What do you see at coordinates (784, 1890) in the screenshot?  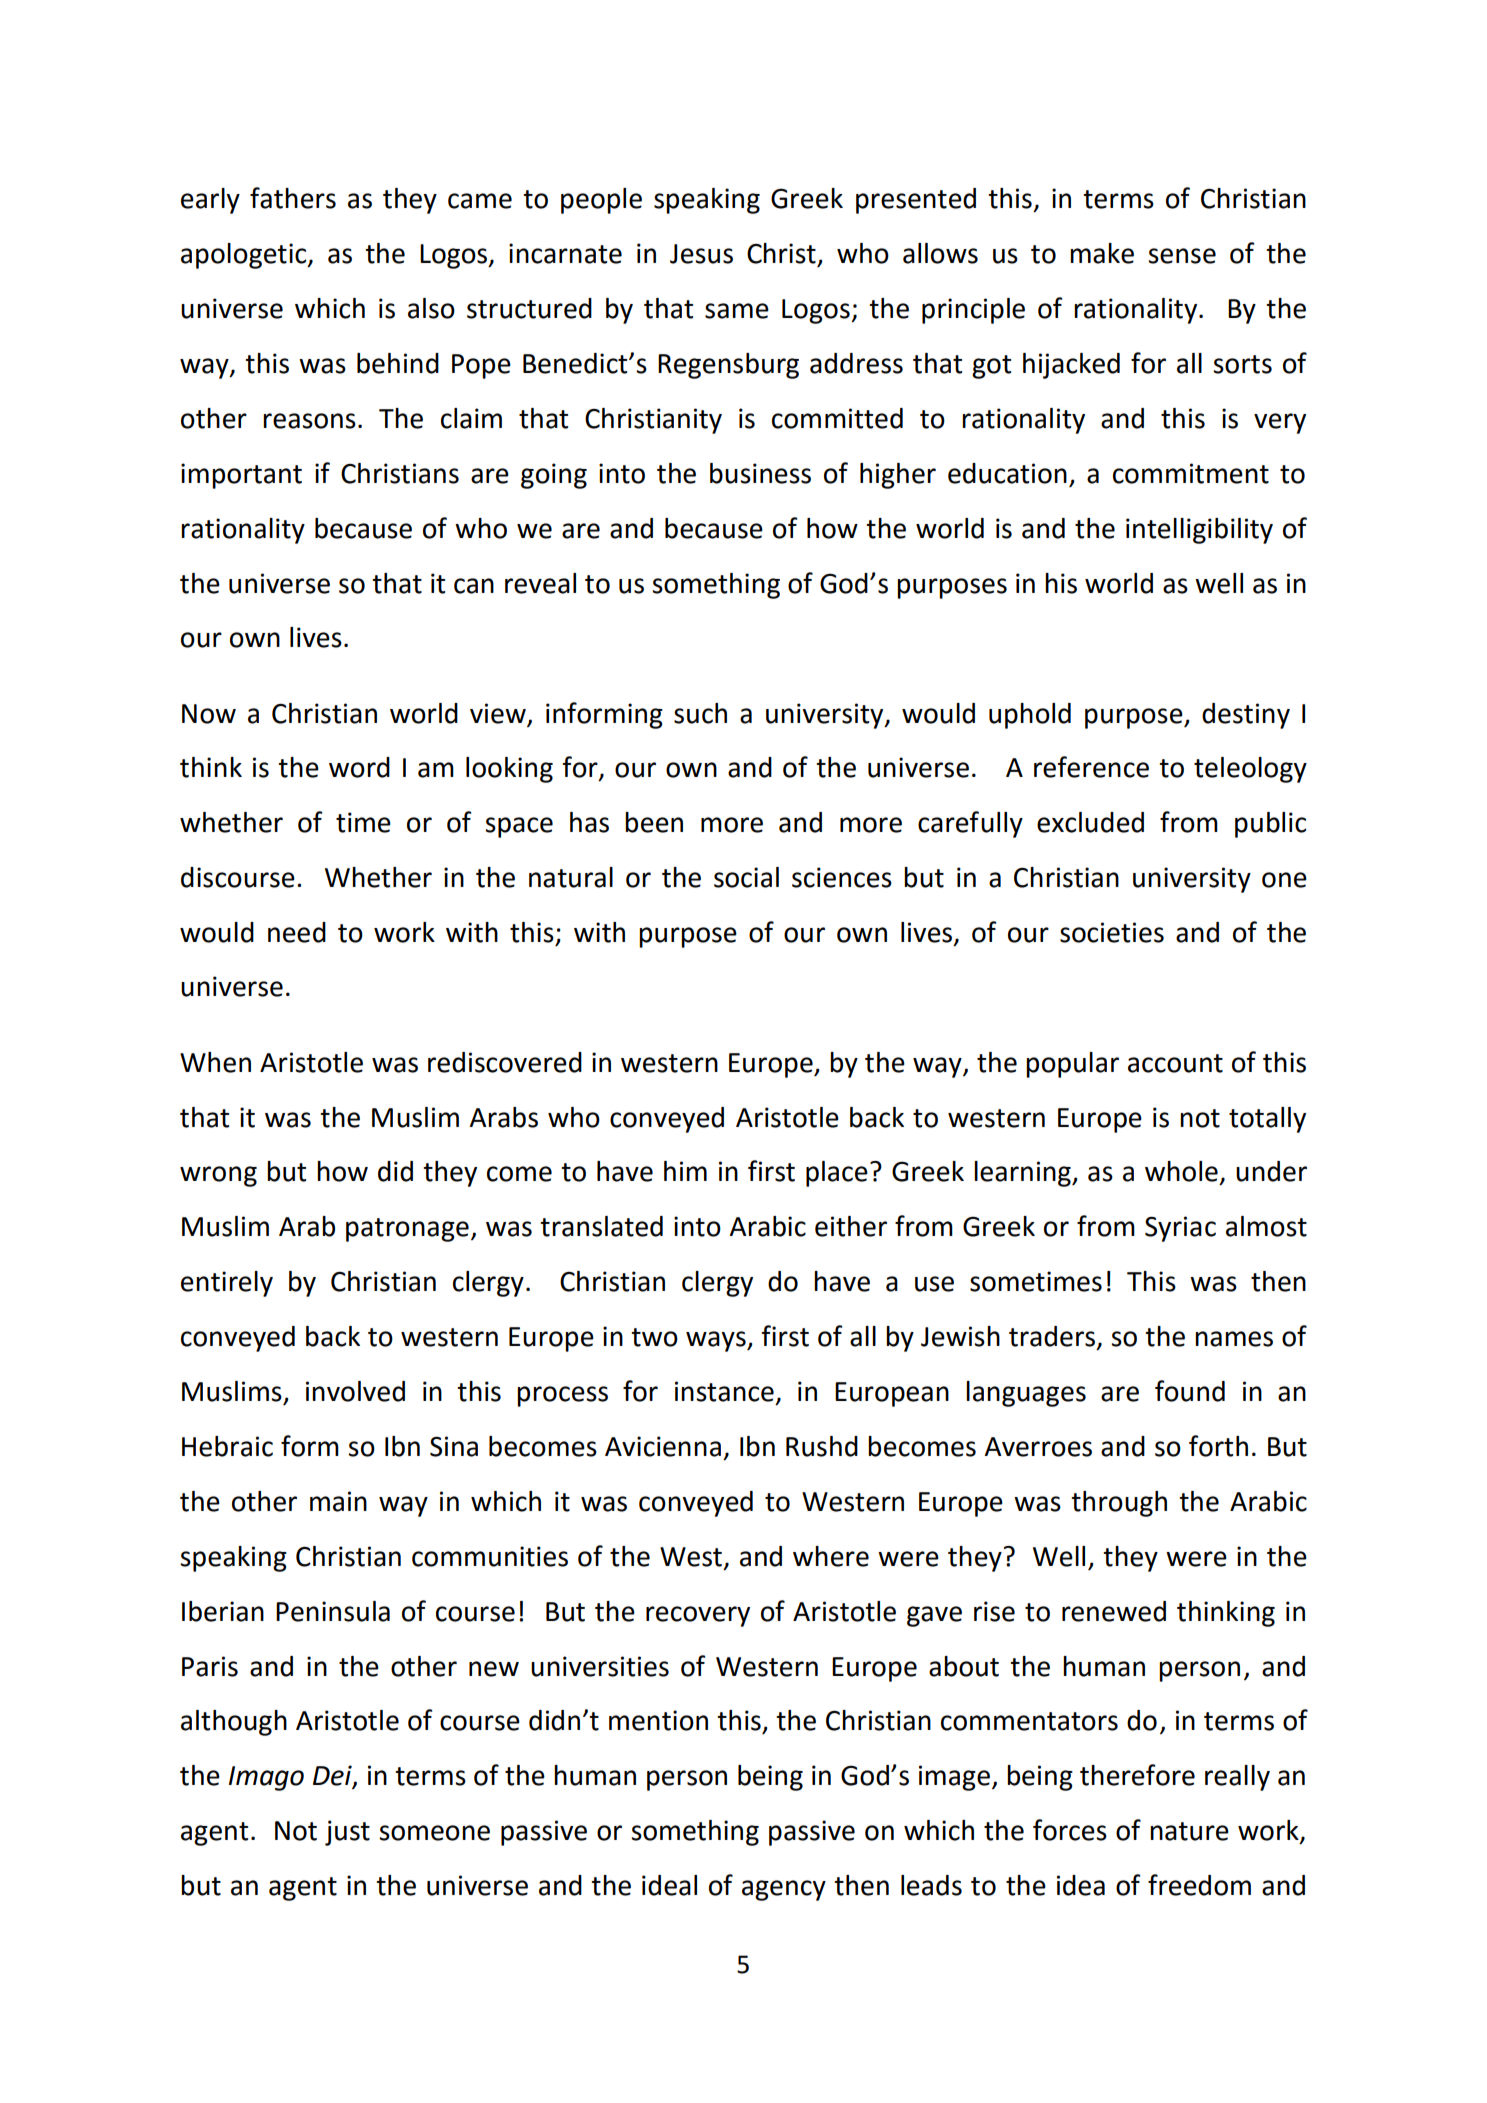 I see `agency` at bounding box center [784, 1890].
